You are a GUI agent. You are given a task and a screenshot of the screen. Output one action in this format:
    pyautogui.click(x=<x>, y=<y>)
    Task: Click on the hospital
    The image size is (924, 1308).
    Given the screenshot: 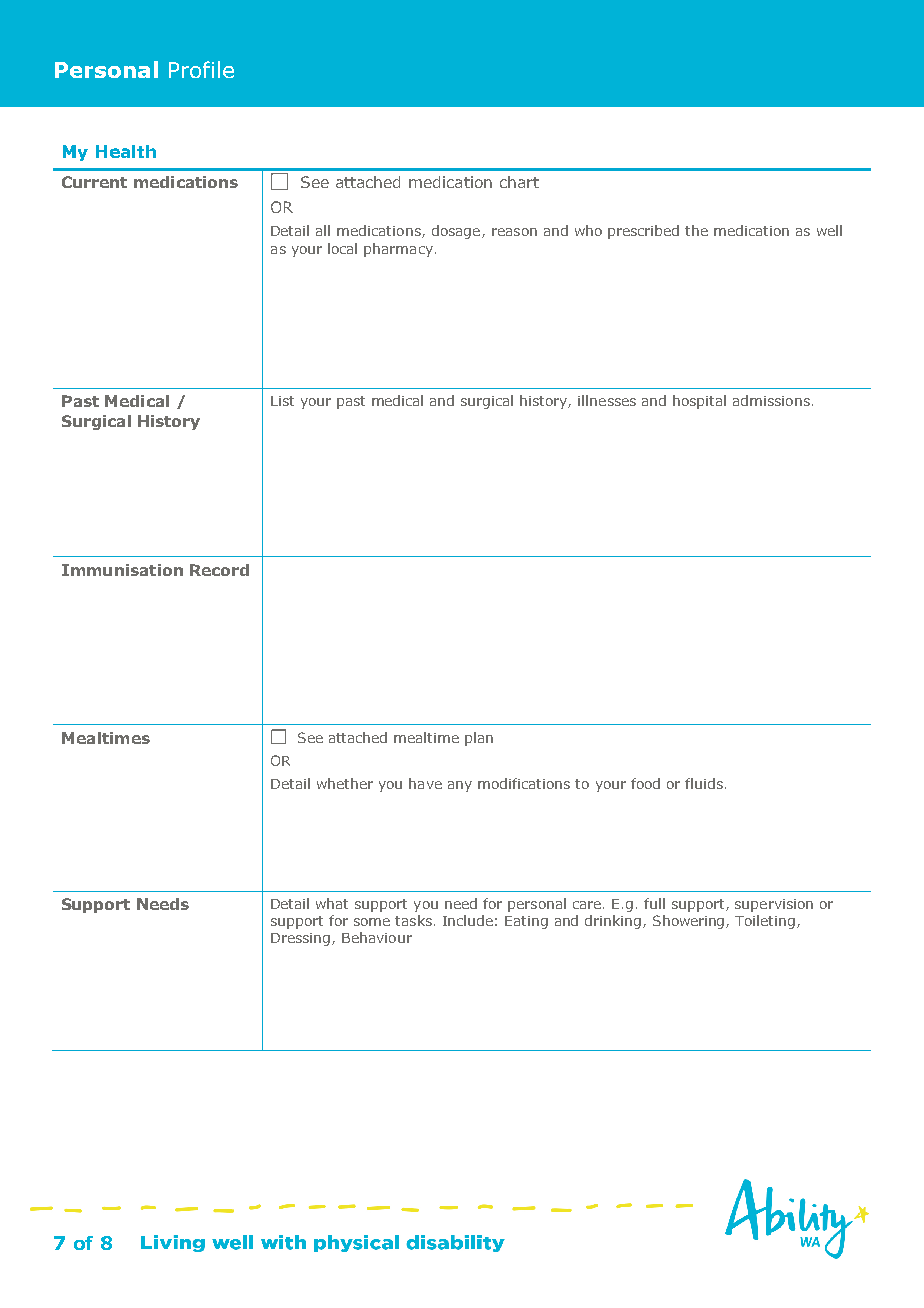 What is the action you would take?
    pyautogui.click(x=699, y=402)
